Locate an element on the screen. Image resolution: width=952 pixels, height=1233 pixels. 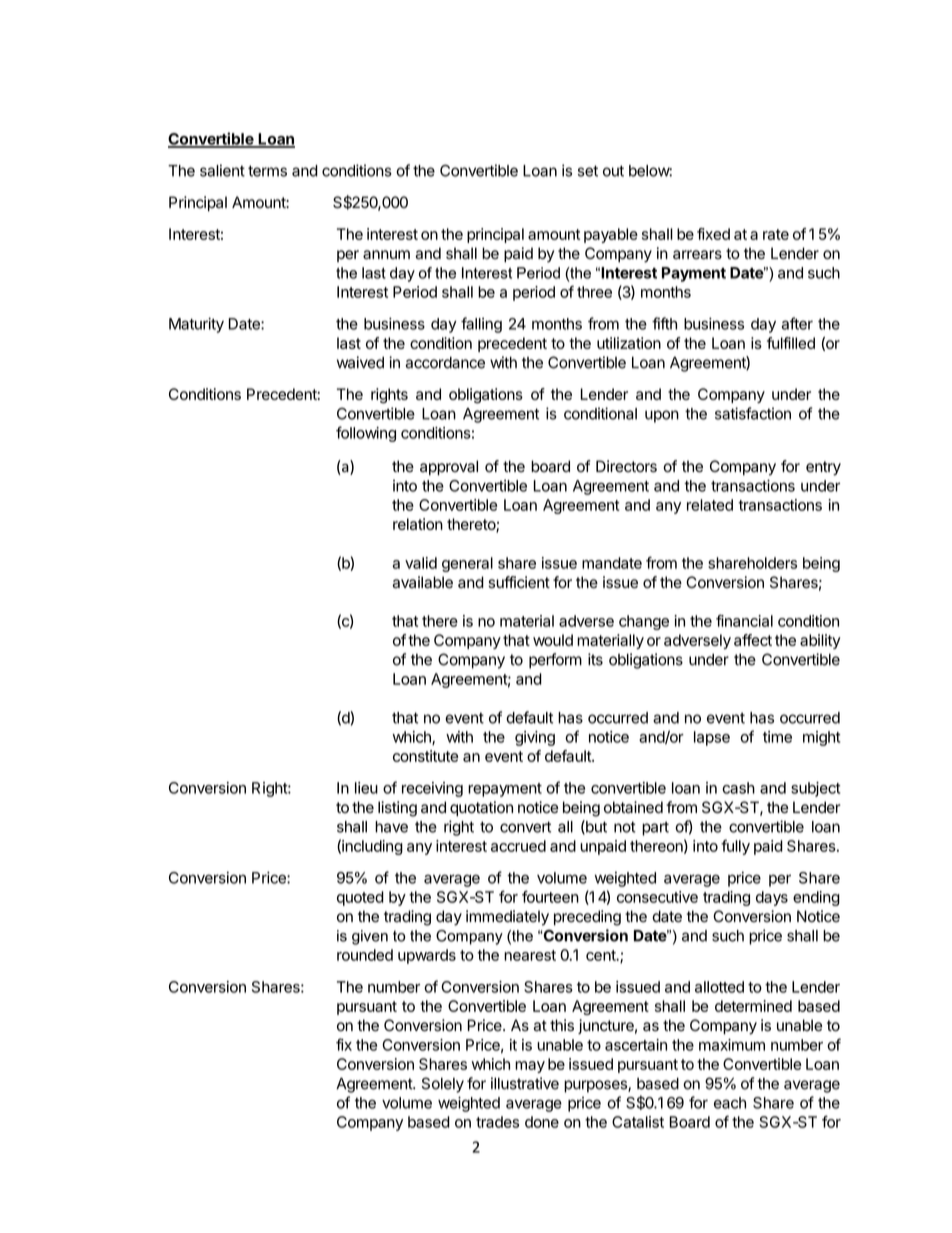
would is located at coordinates (553, 640).
